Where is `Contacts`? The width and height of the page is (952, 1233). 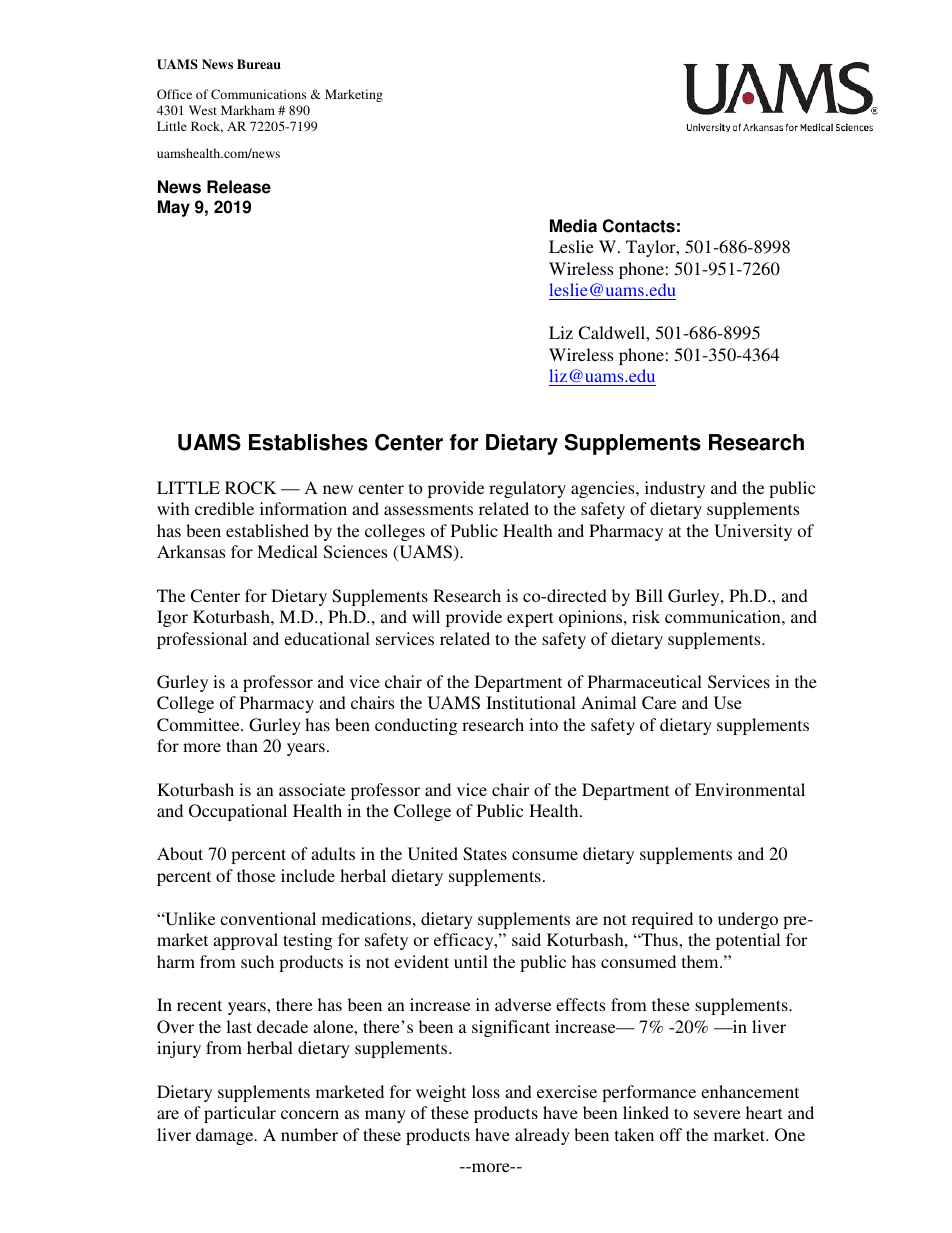
Contacts is located at coordinates (638, 226).
